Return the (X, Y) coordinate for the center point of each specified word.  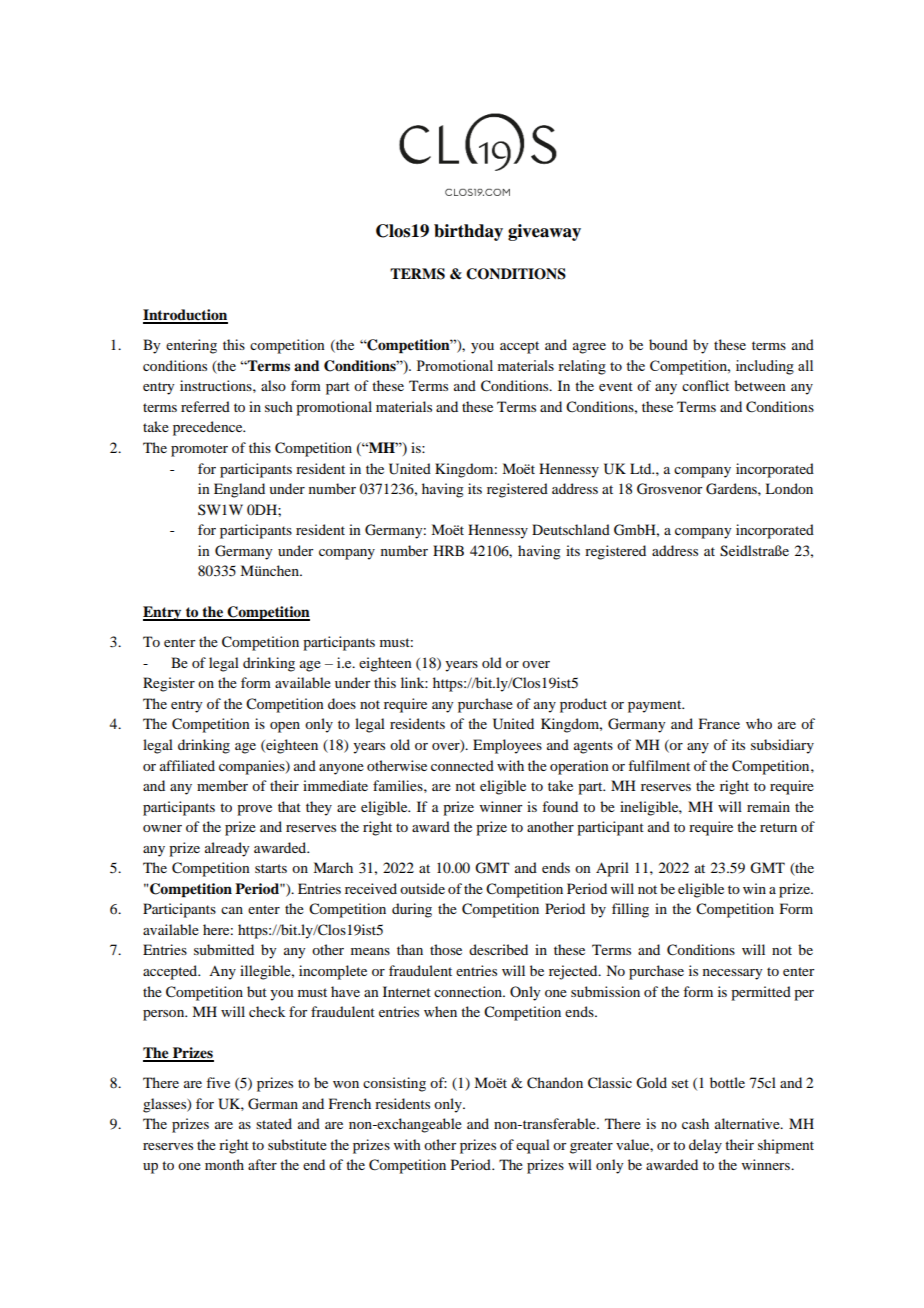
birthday (468, 232)
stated (274, 1123)
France (719, 723)
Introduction (185, 316)
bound (668, 344)
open (285, 727)
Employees (507, 746)
